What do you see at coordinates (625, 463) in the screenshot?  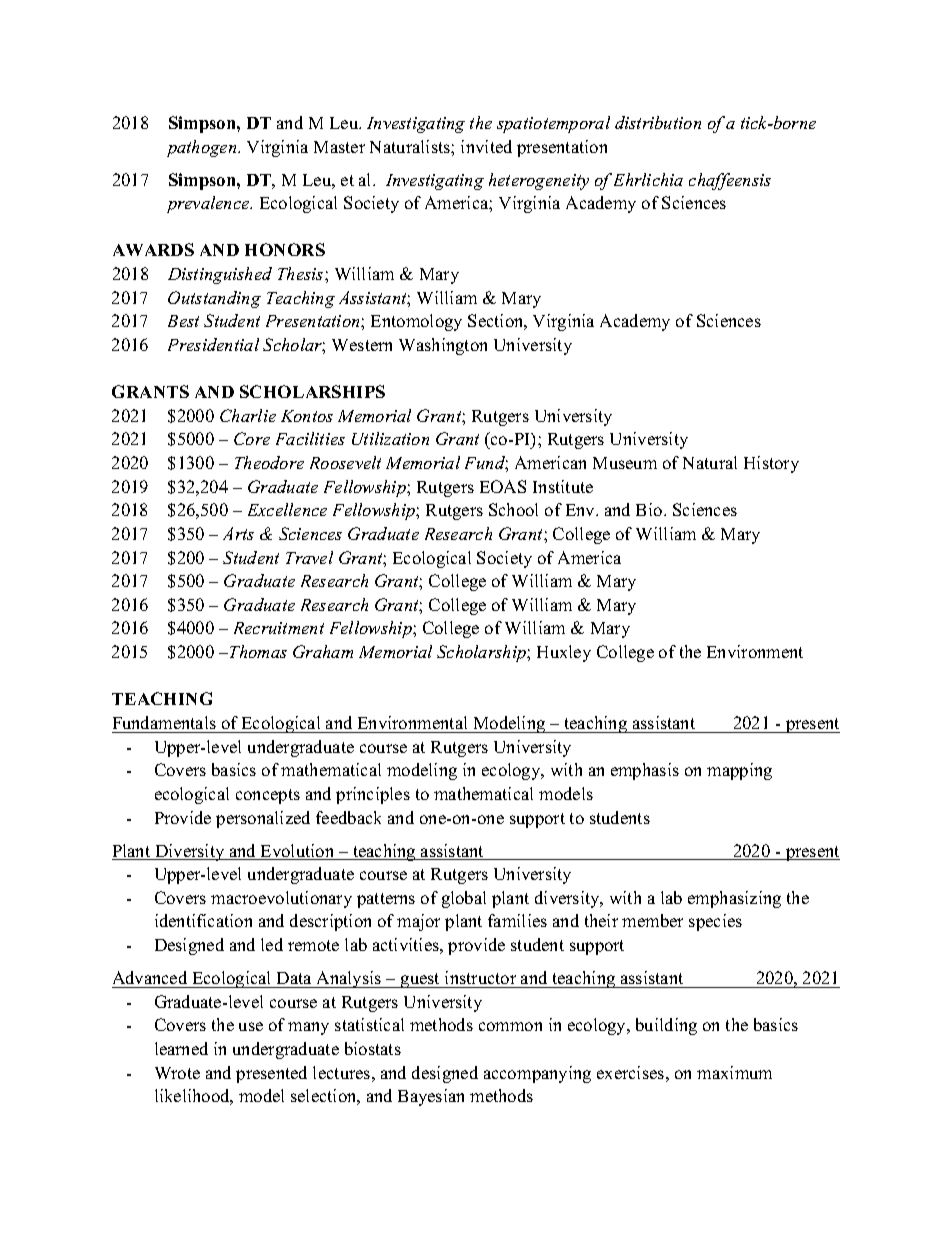 I see `Museum` at bounding box center [625, 463].
